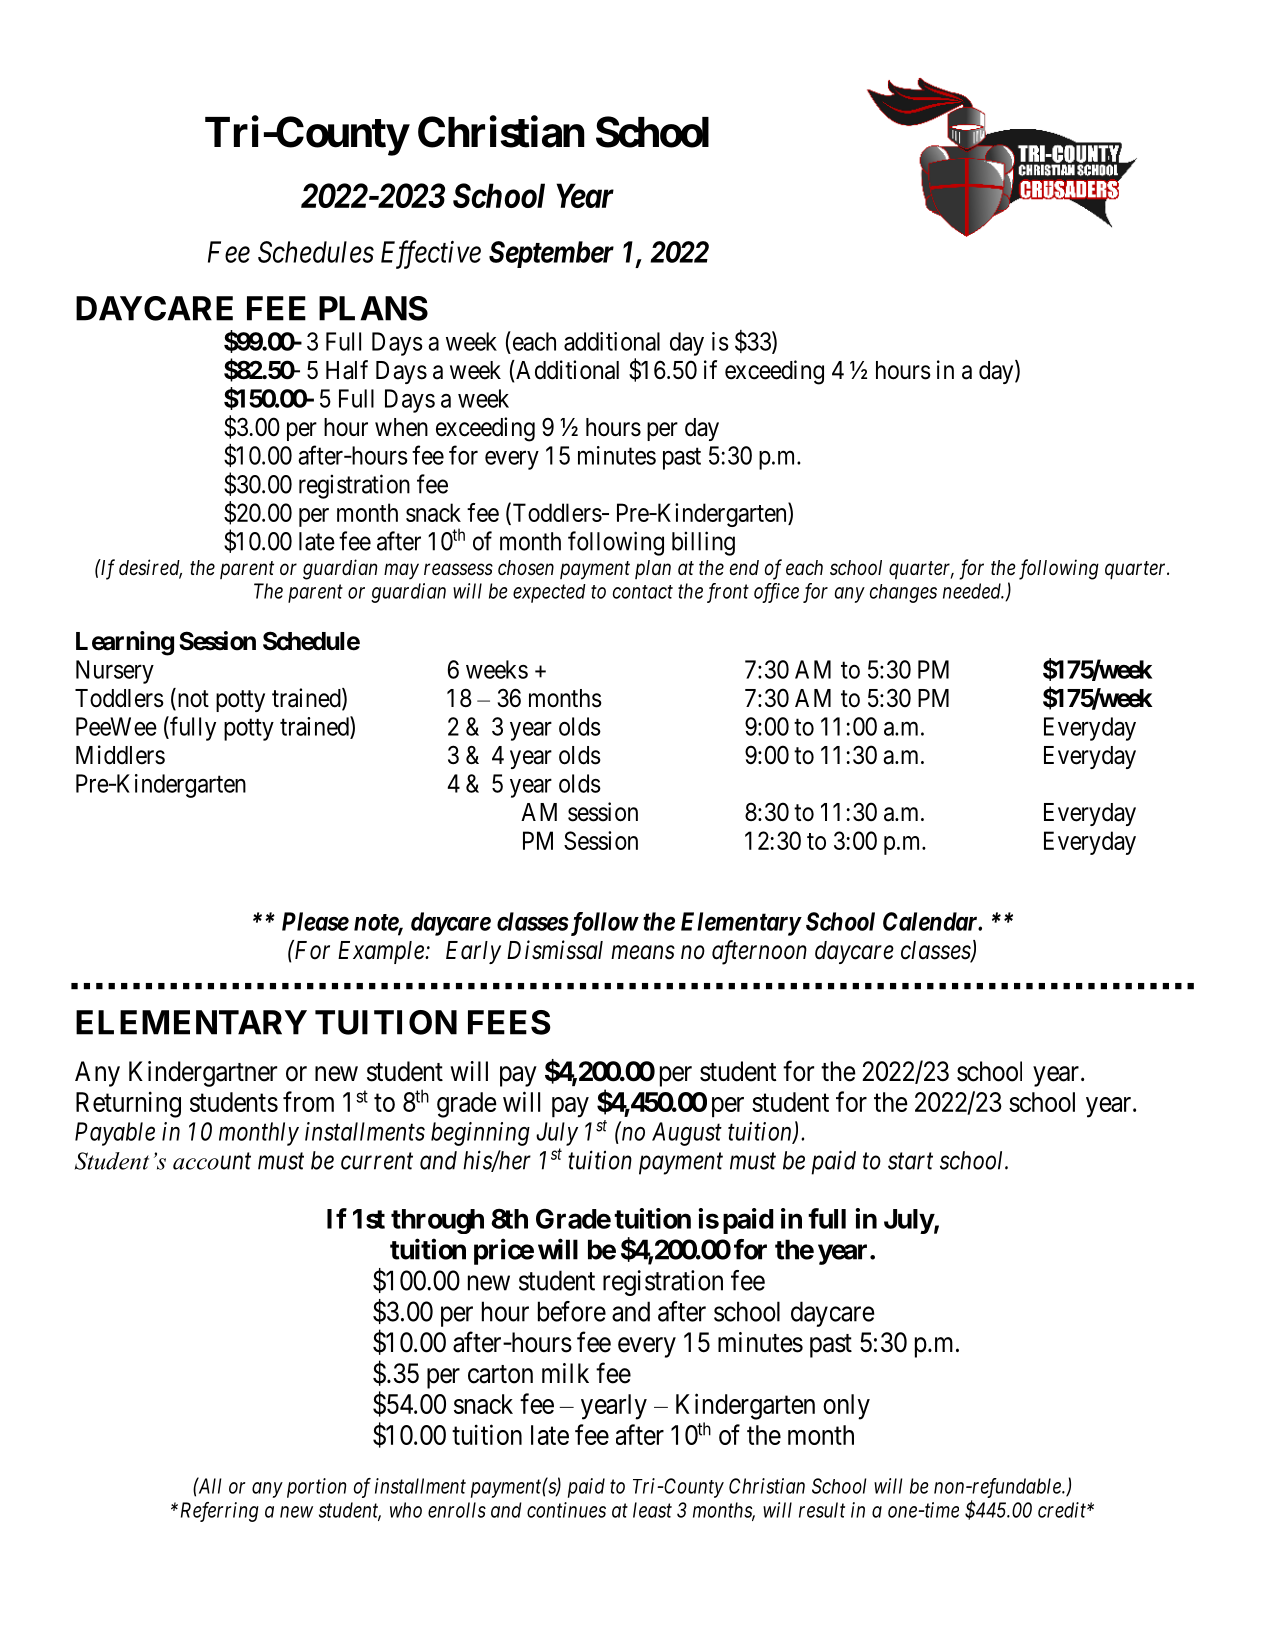 This page has height=1637, width=1265. I want to click on credit, so click(1063, 1510).
